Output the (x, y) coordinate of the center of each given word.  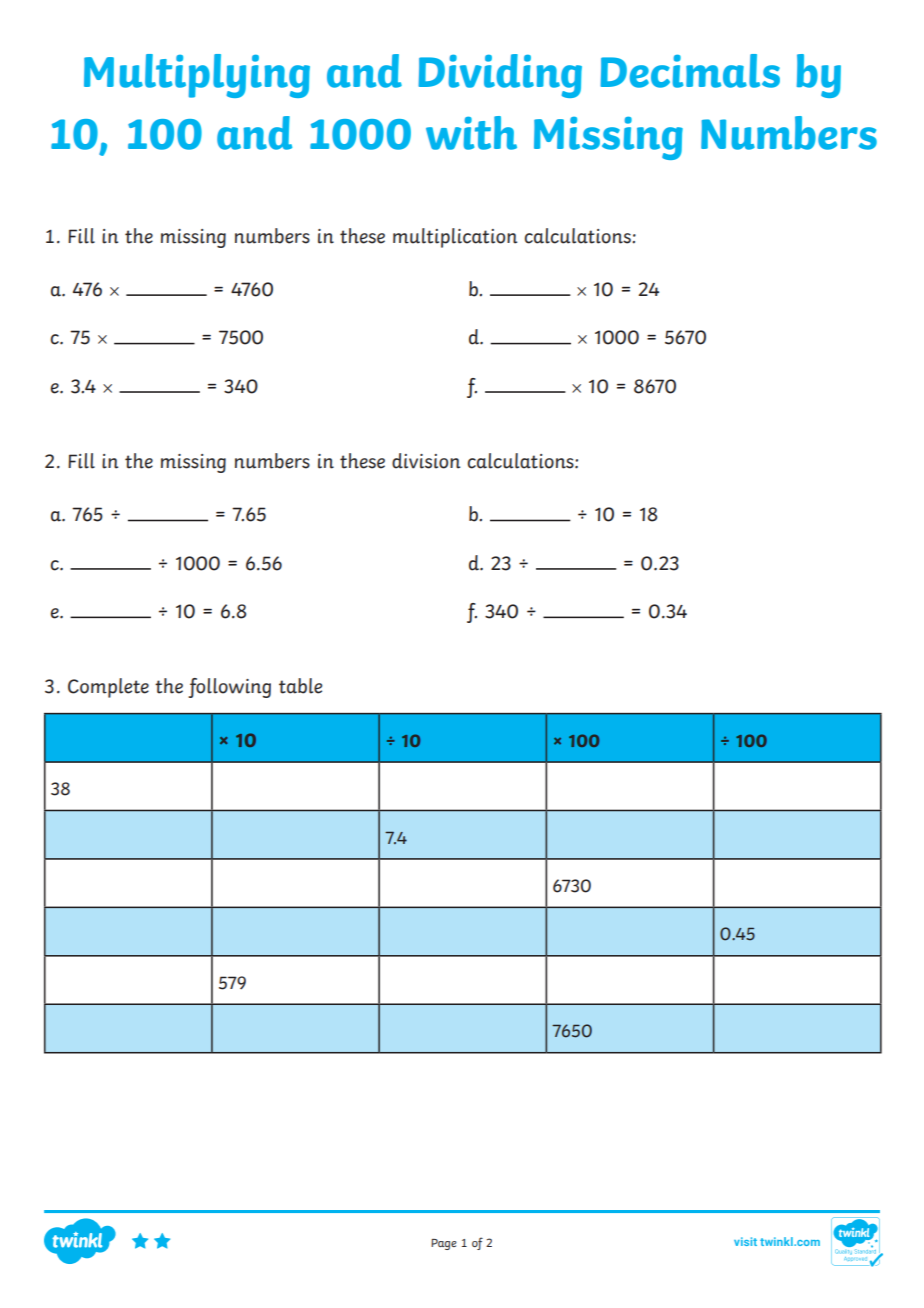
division (426, 461)
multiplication (455, 238)
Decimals (690, 71)
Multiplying (197, 76)
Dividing (500, 76)
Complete (108, 688)
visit (745, 1241)
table (300, 686)
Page (444, 1244)
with (471, 133)
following (229, 688)
